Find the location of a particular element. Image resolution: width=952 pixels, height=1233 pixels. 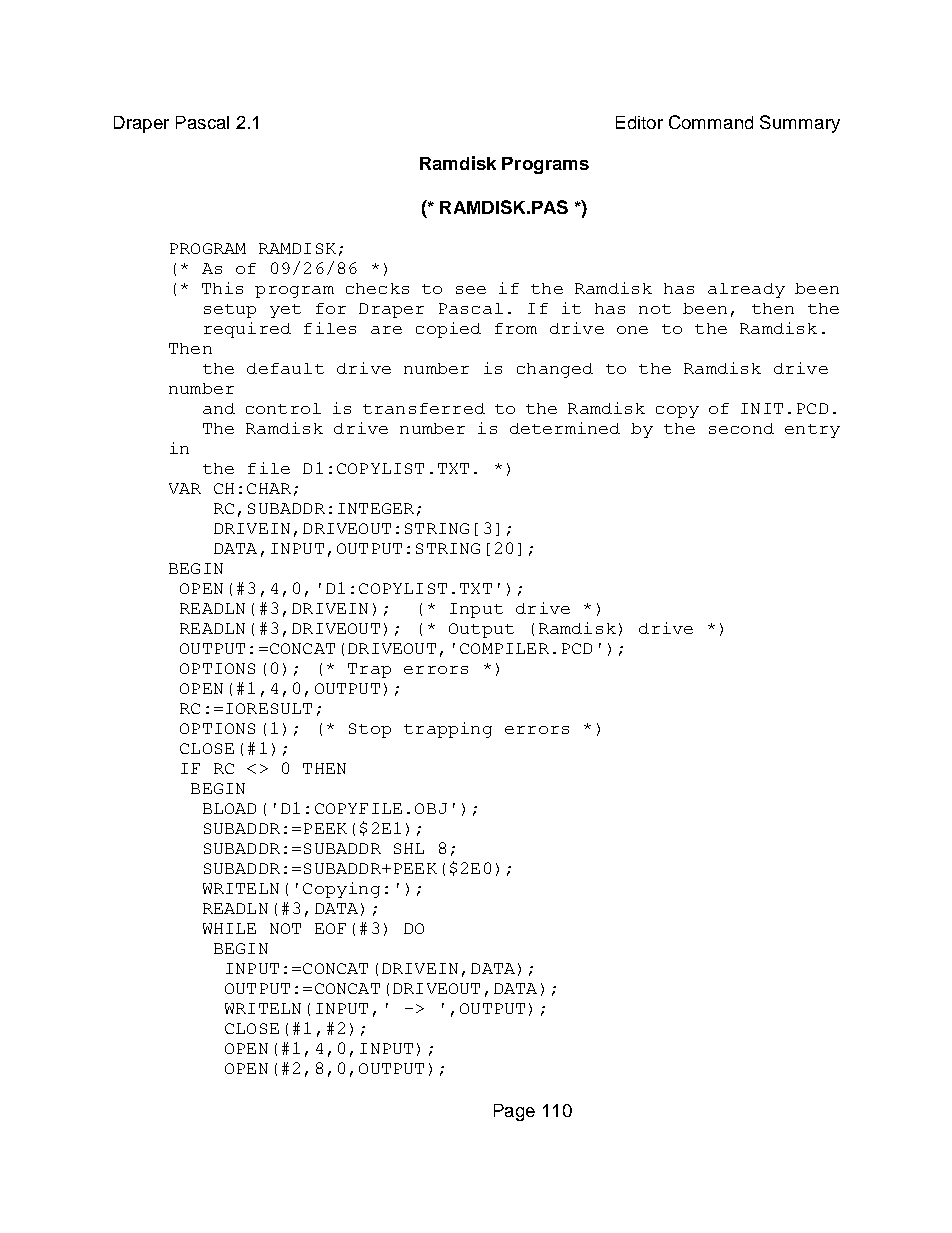

This is located at coordinates (222, 288).
